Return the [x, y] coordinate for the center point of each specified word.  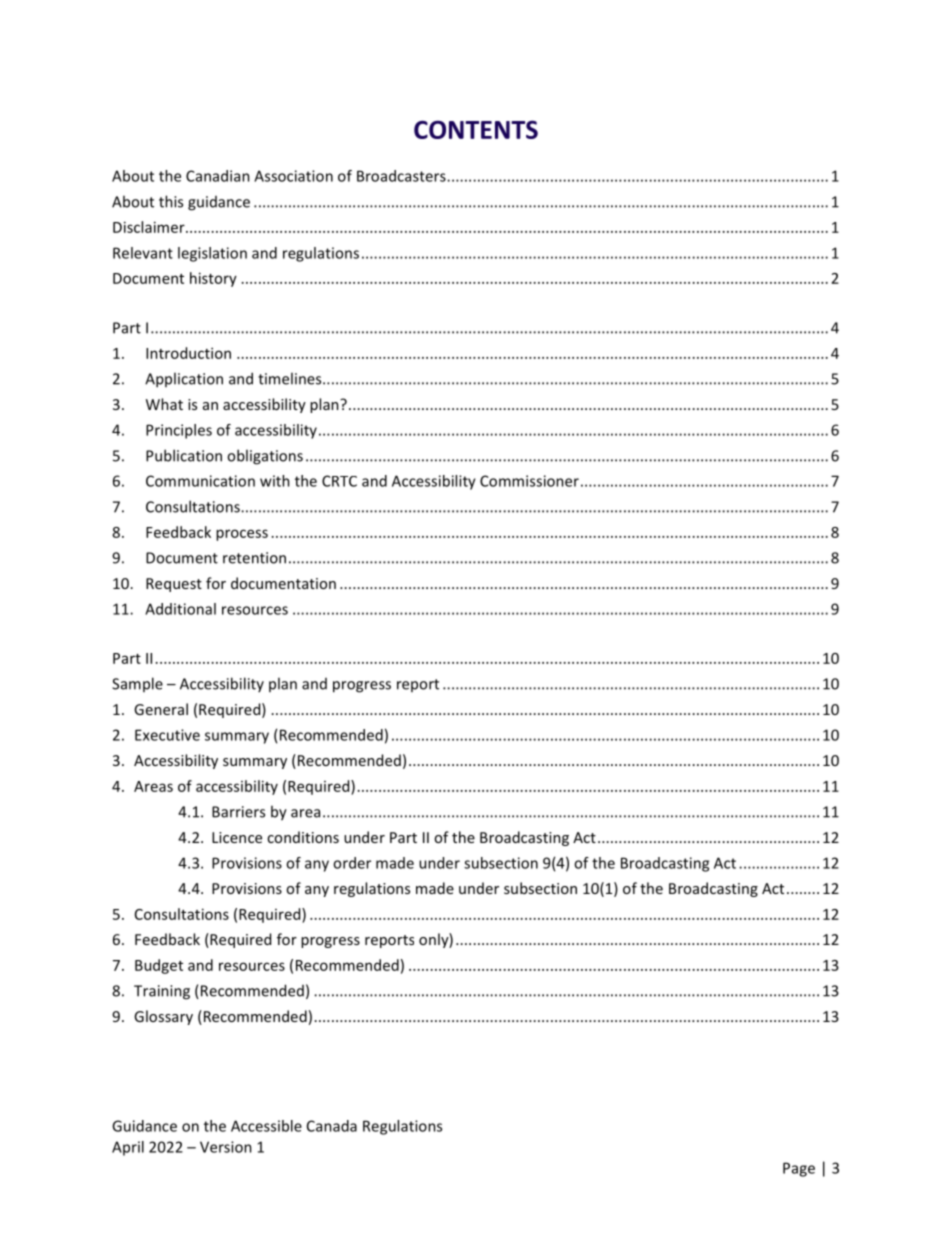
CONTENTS [476, 129]
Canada [332, 1126]
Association [293, 176]
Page [799, 1169]
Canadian [218, 176]
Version [226, 1147]
